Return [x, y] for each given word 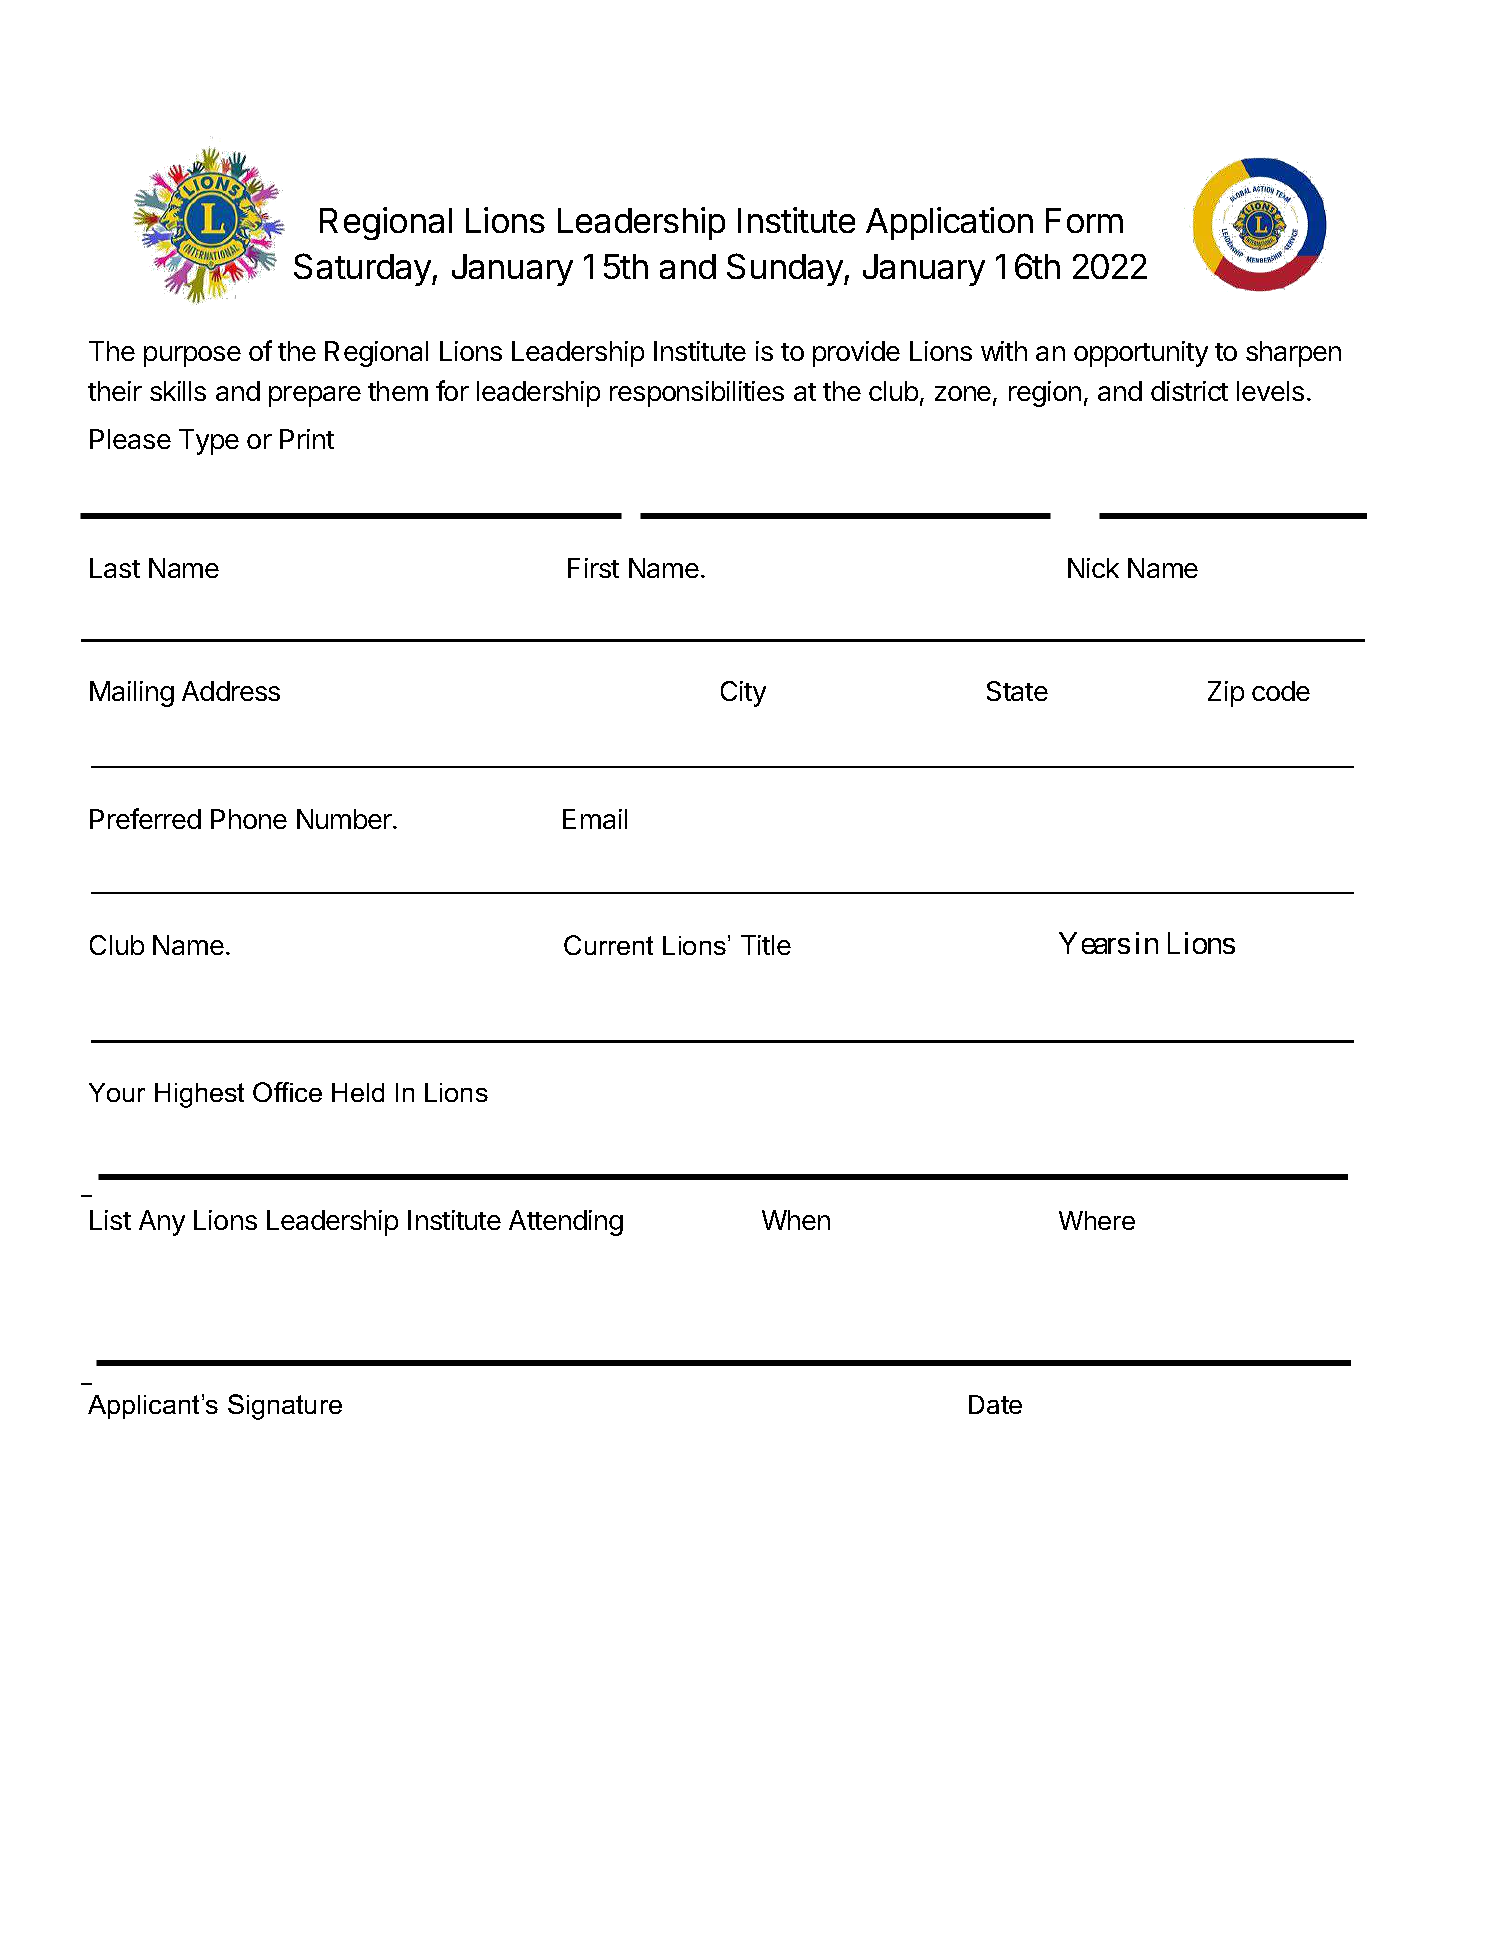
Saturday [363, 269]
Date [995, 1404]
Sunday [786, 269]
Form [1084, 220]
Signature [285, 1407]
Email [595, 819]
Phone [249, 819]
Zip [1226, 694]
